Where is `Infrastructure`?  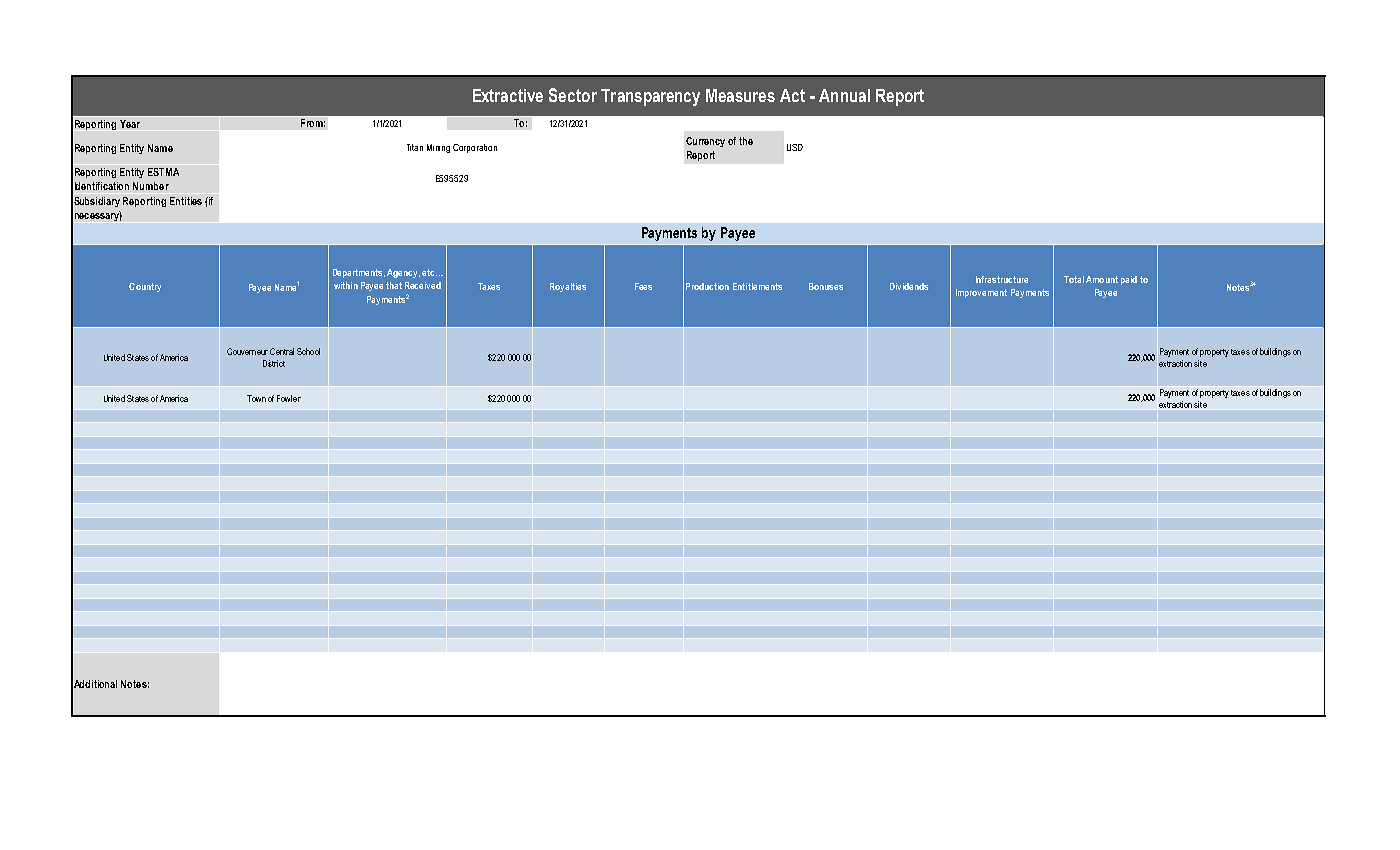
Infrastructure is located at coordinates (1002, 279).
